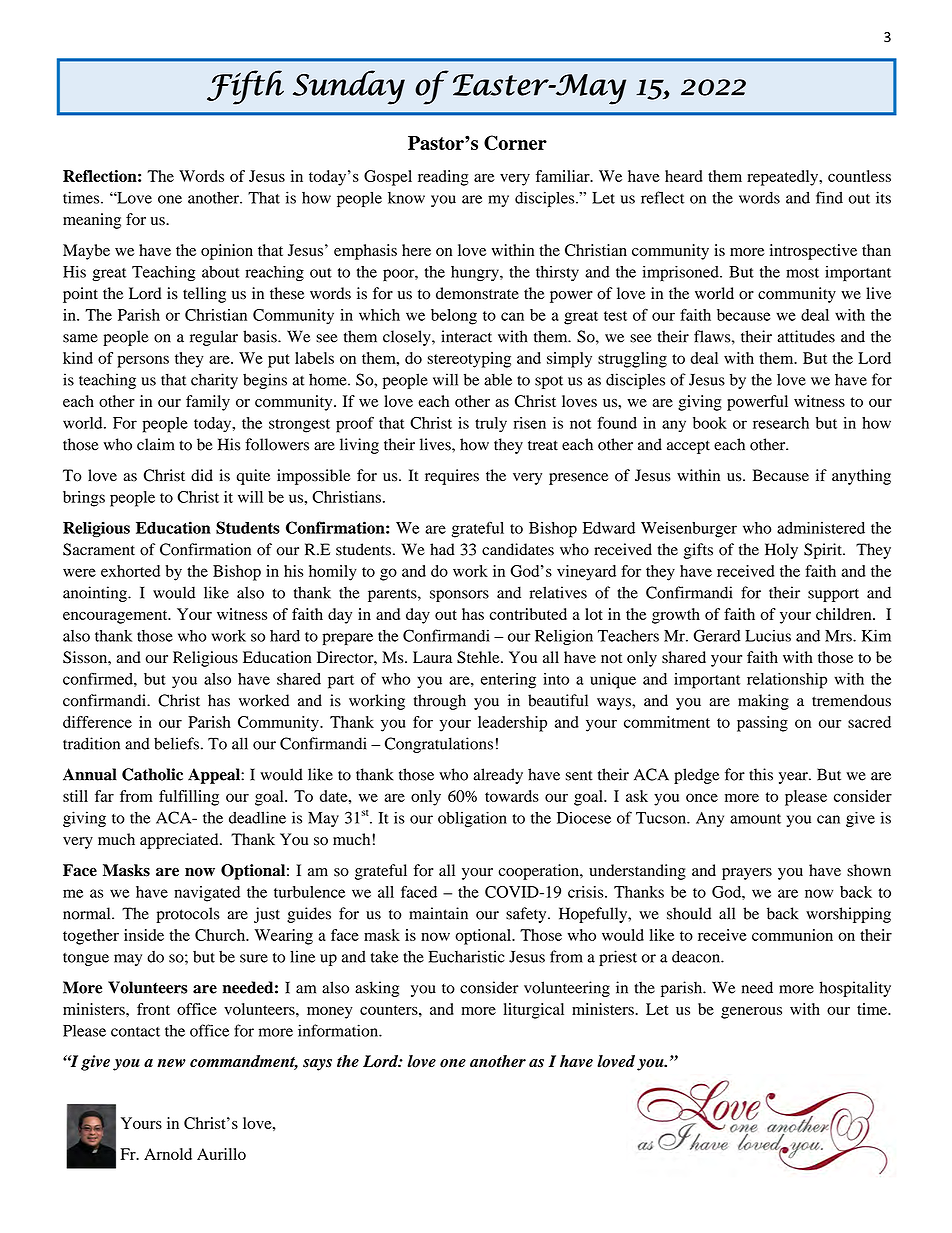  Describe the element at coordinates (512, 724) in the screenshot. I see `leadership` at that location.
